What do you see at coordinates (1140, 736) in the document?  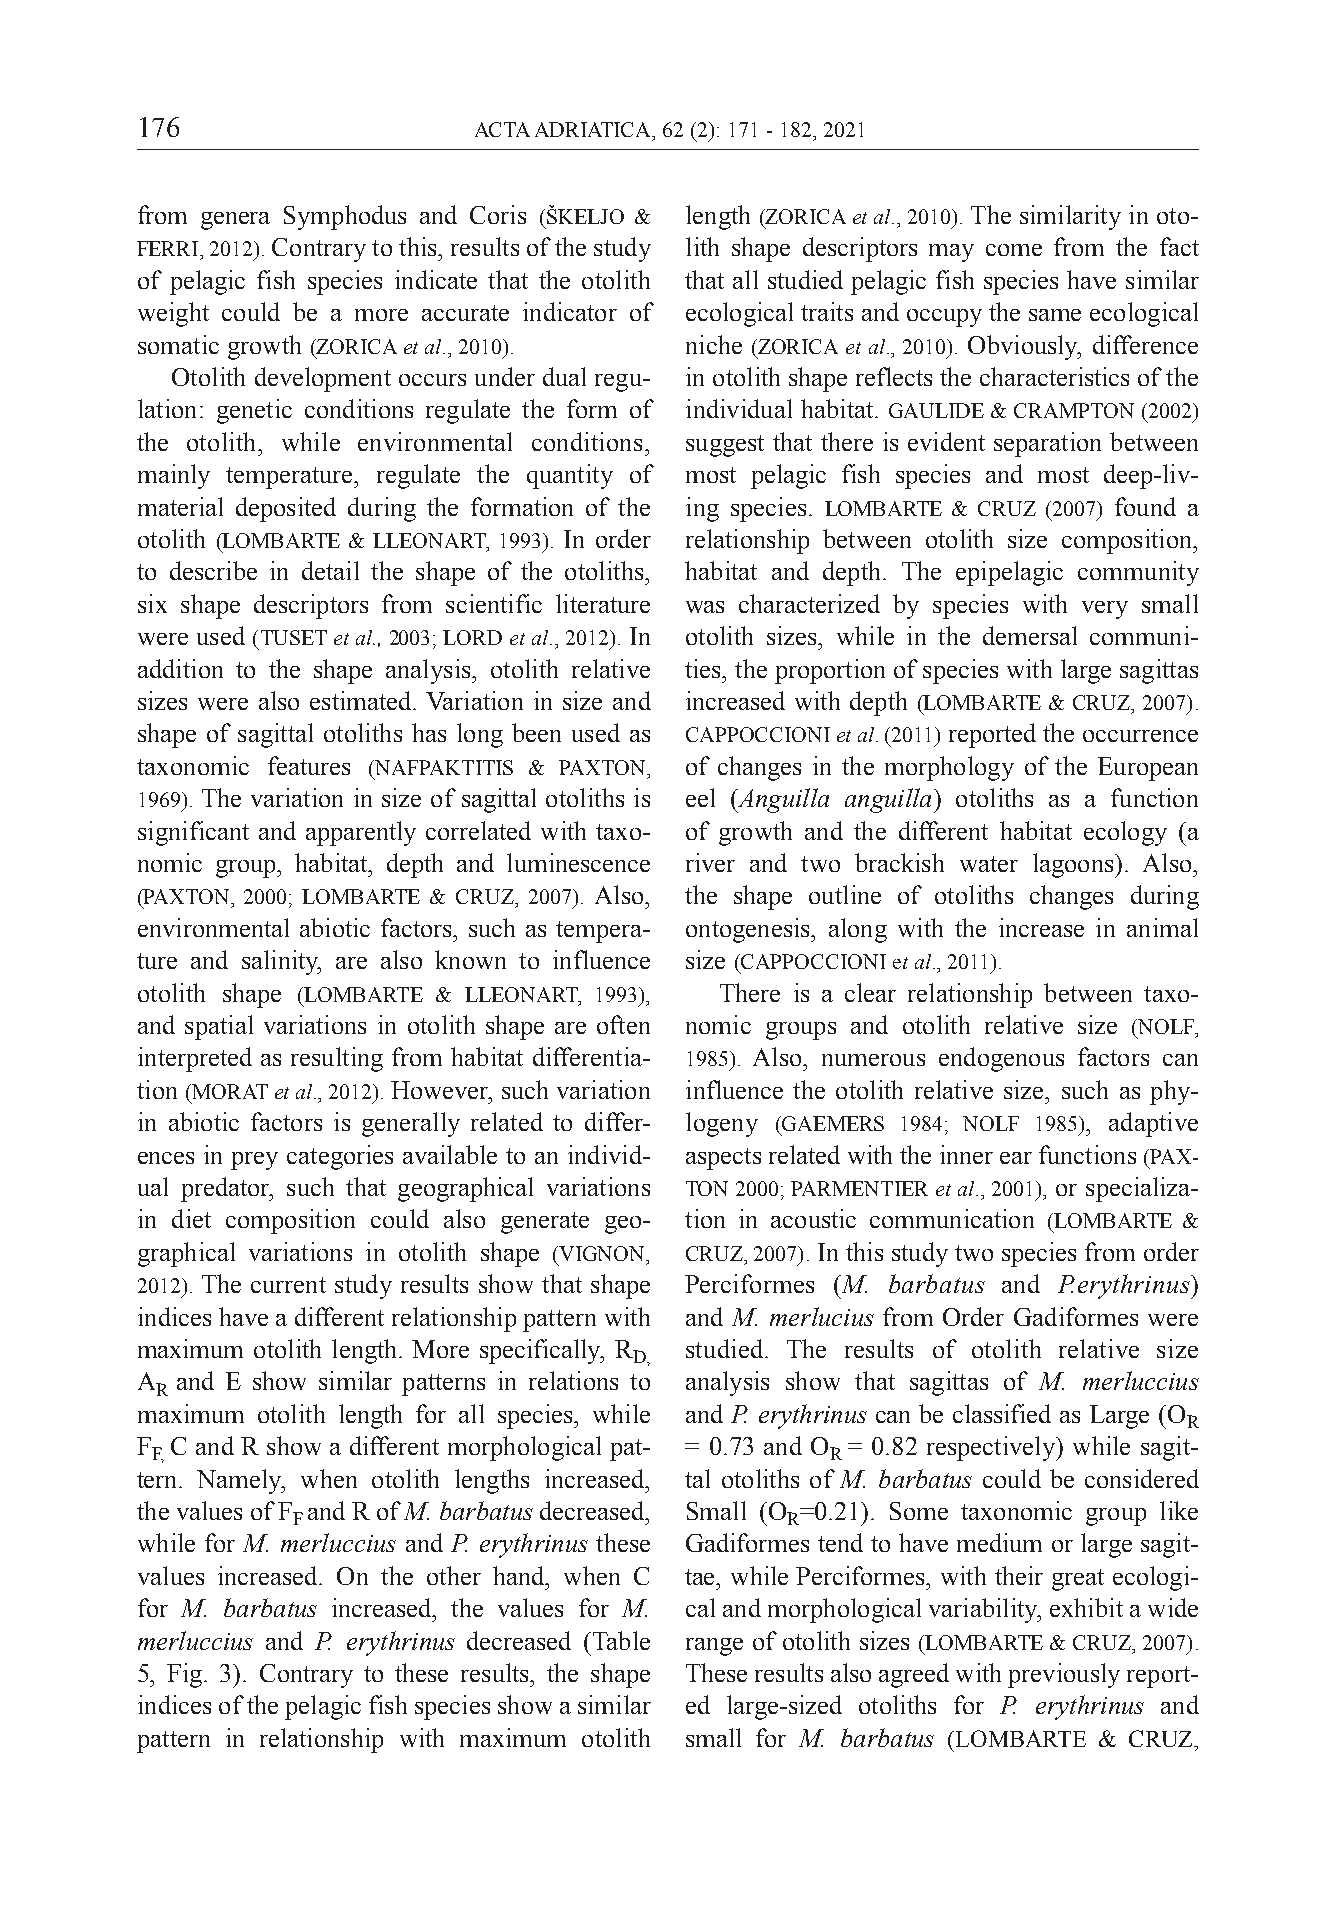 I see `occurrence` at bounding box center [1140, 736].
